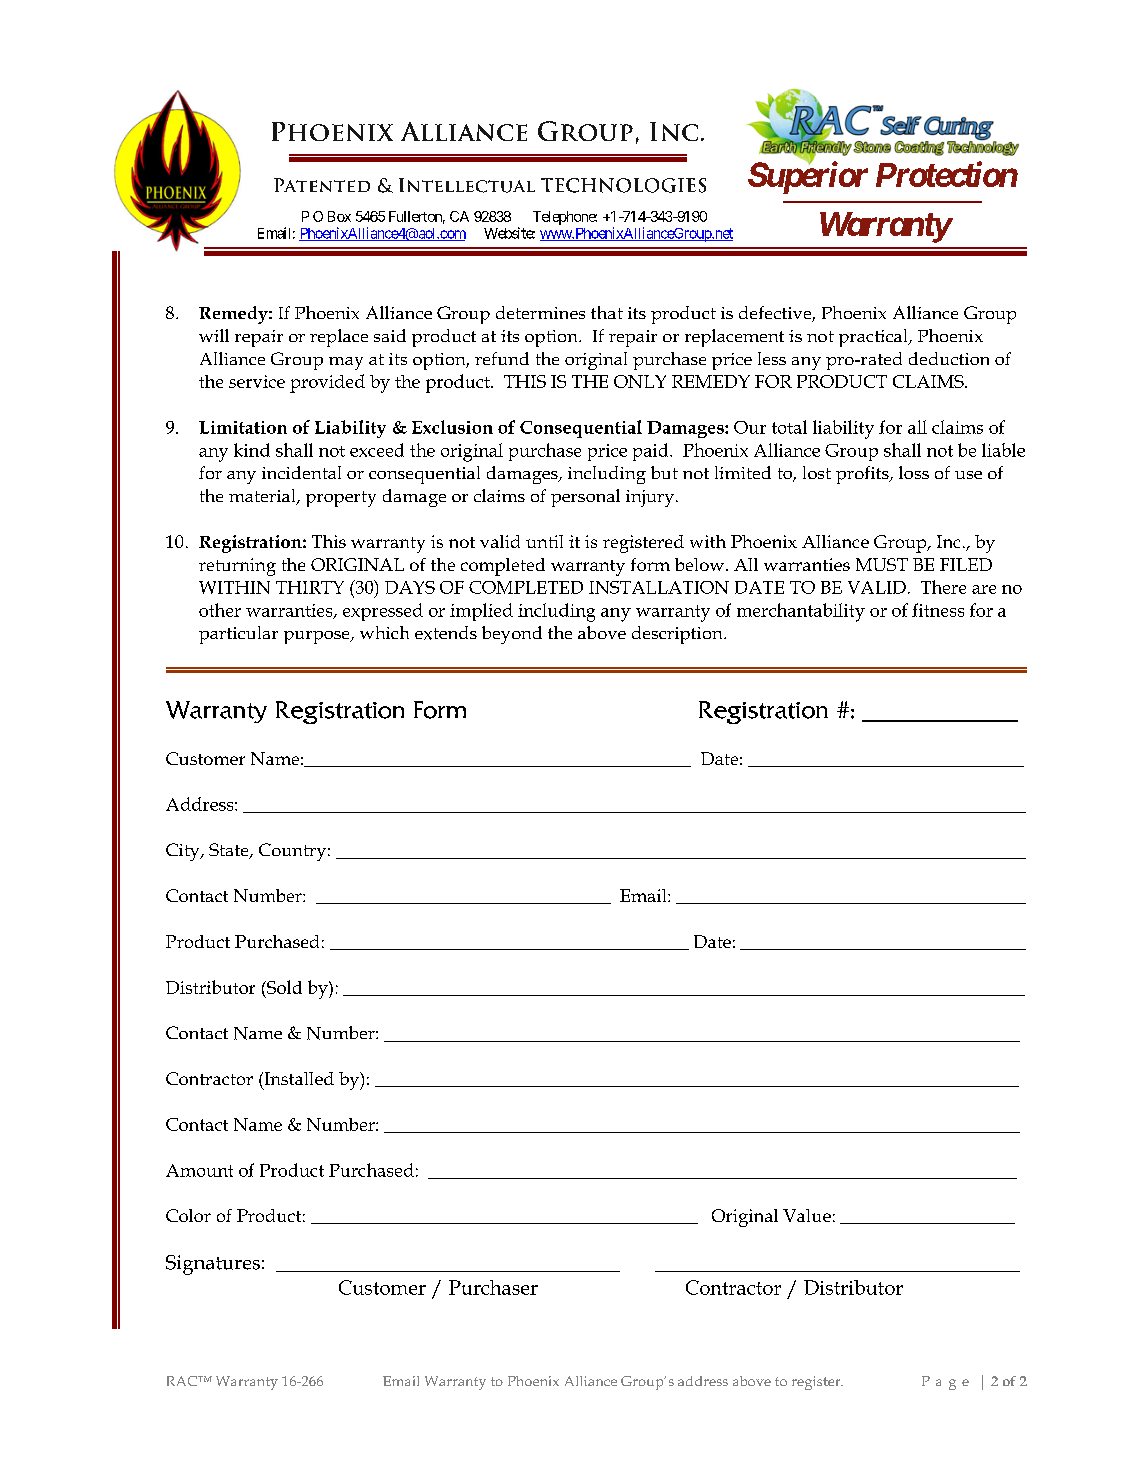 This image has width=1126, height=1457. I want to click on State, so click(230, 851).
